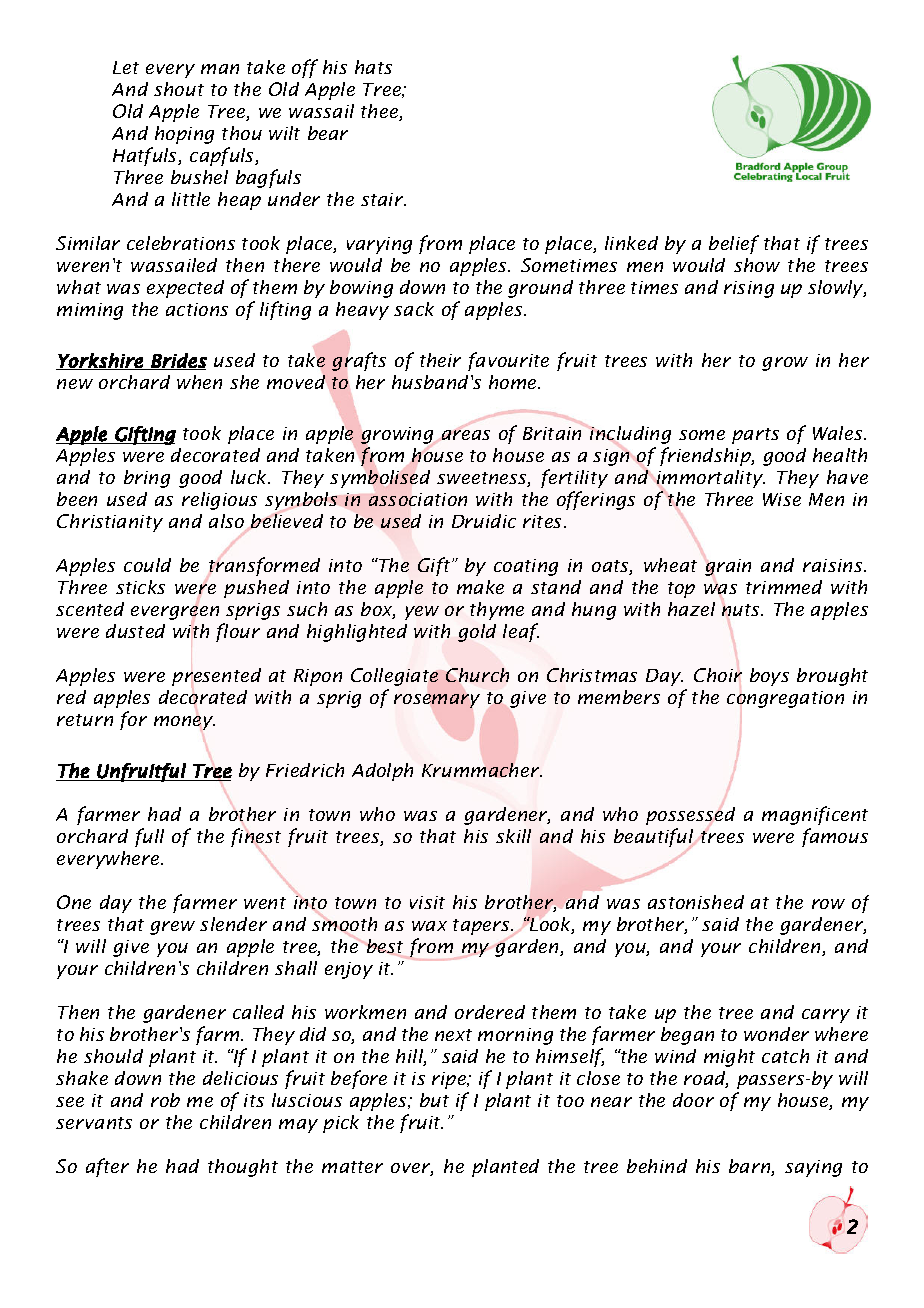 The image size is (924, 1308). I want to click on thee, so click(380, 112).
